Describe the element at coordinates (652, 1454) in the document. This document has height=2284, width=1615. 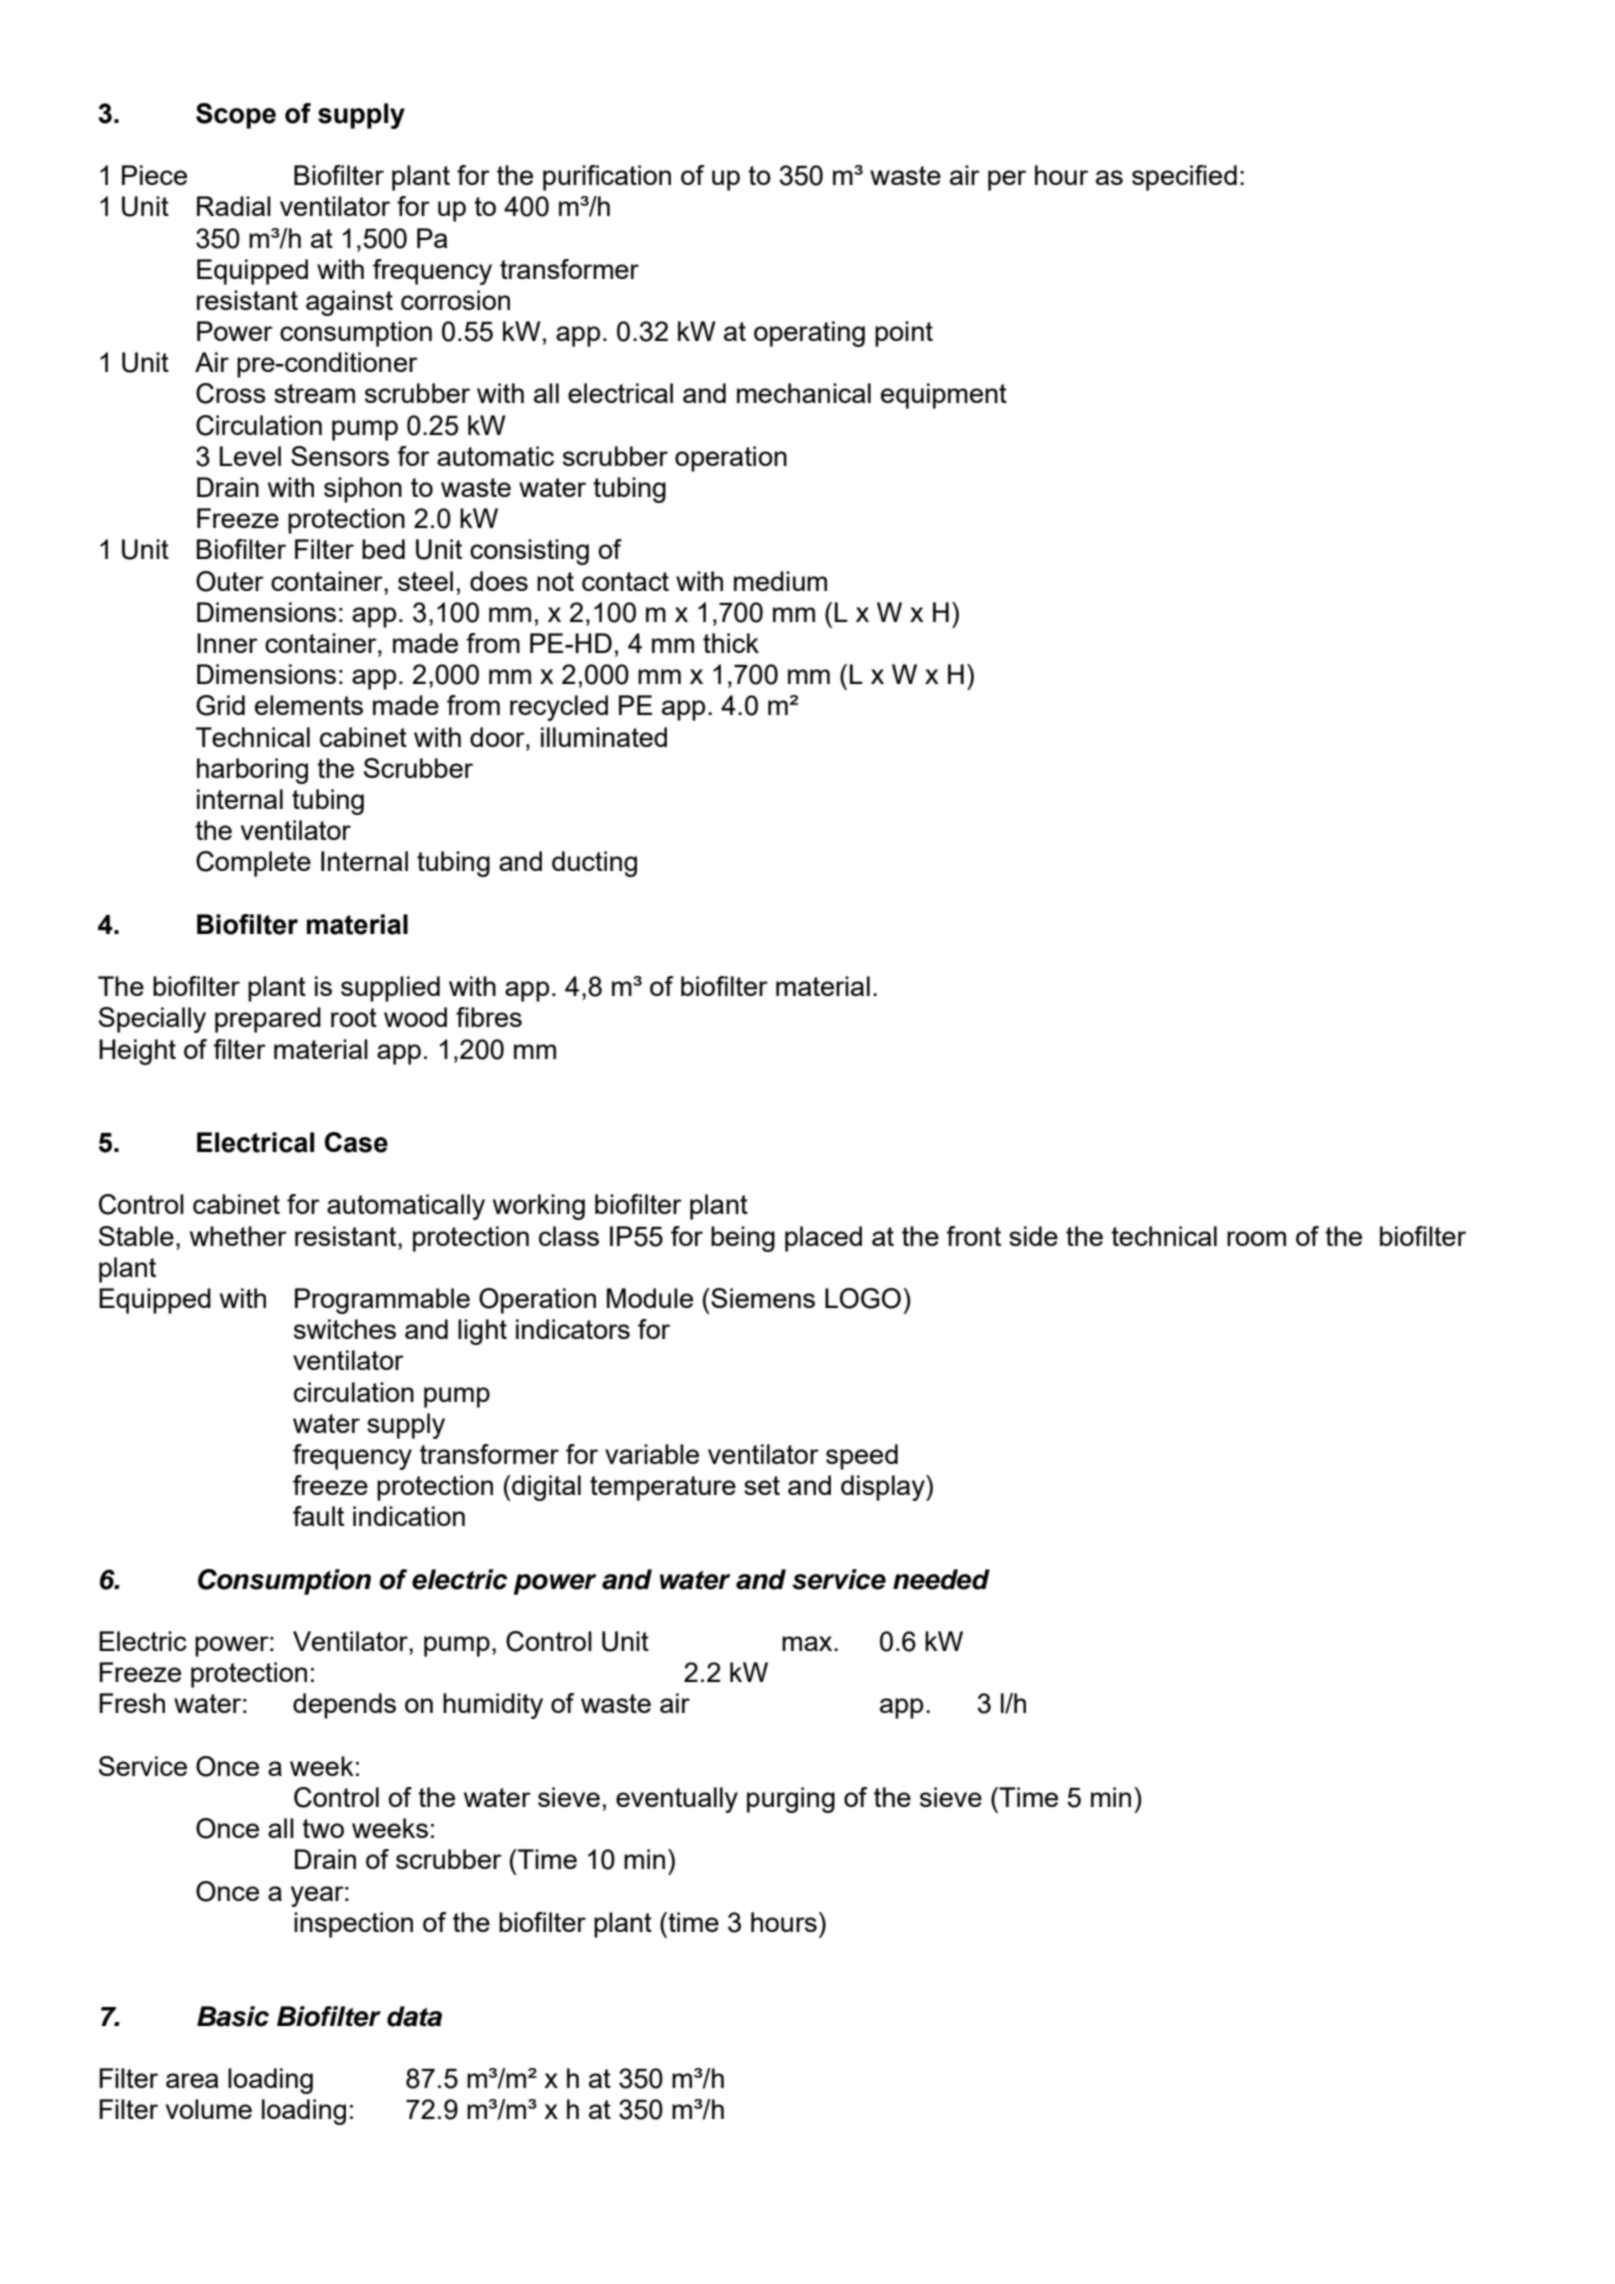
I see `variable` at that location.
